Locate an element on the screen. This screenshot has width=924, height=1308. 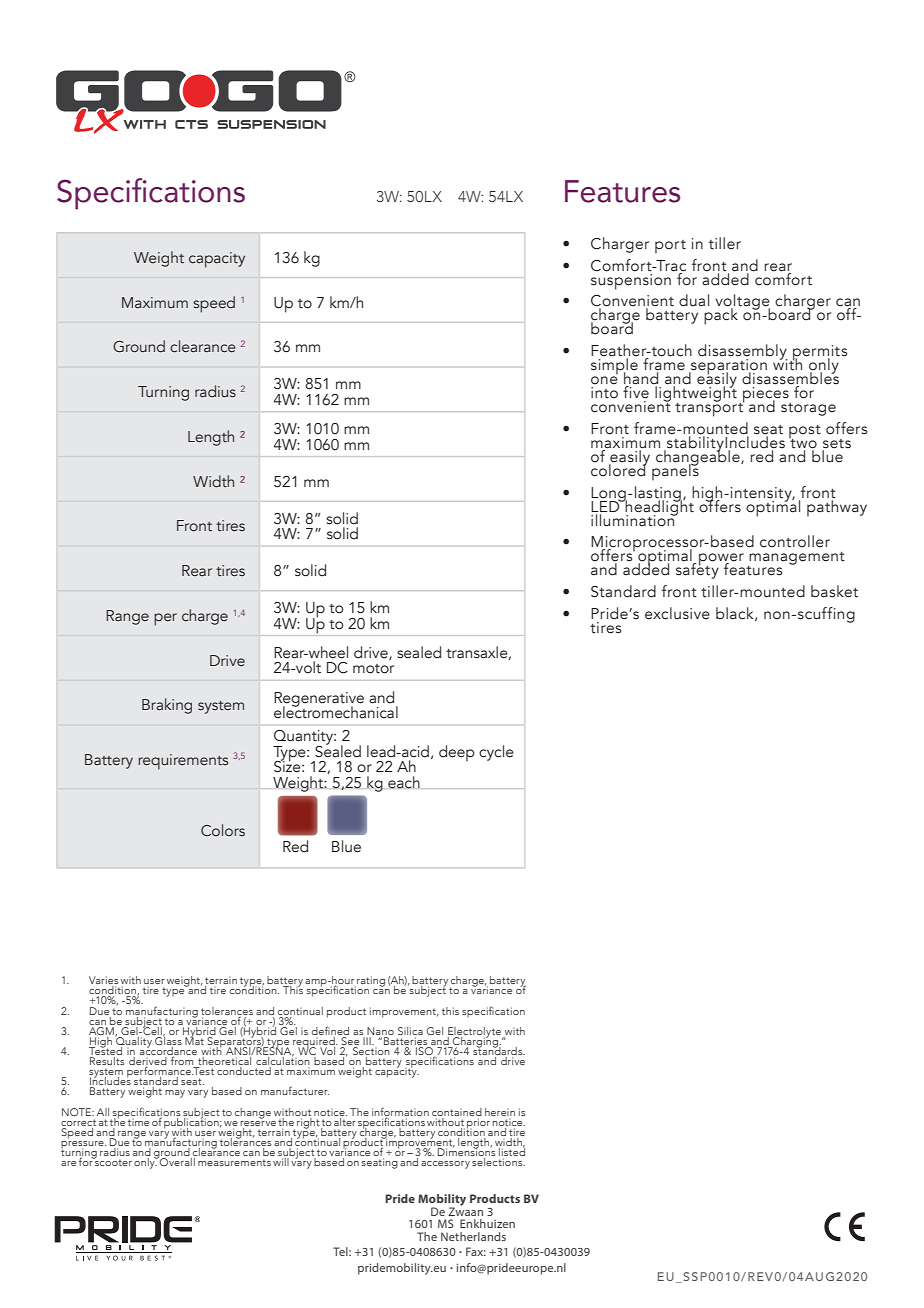
pack is located at coordinates (721, 315).
